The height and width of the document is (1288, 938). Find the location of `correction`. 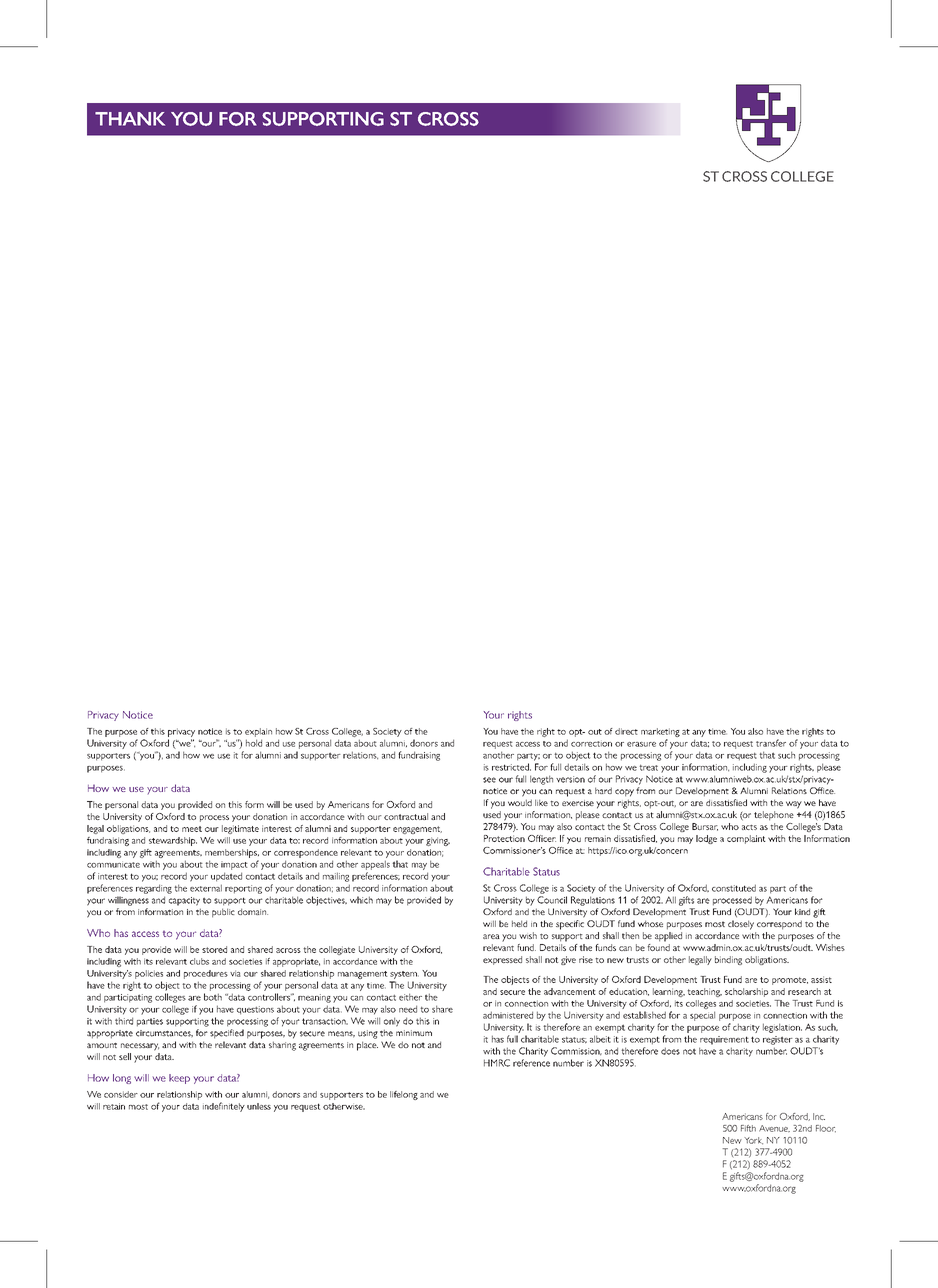

correction is located at coordinates (591, 744).
